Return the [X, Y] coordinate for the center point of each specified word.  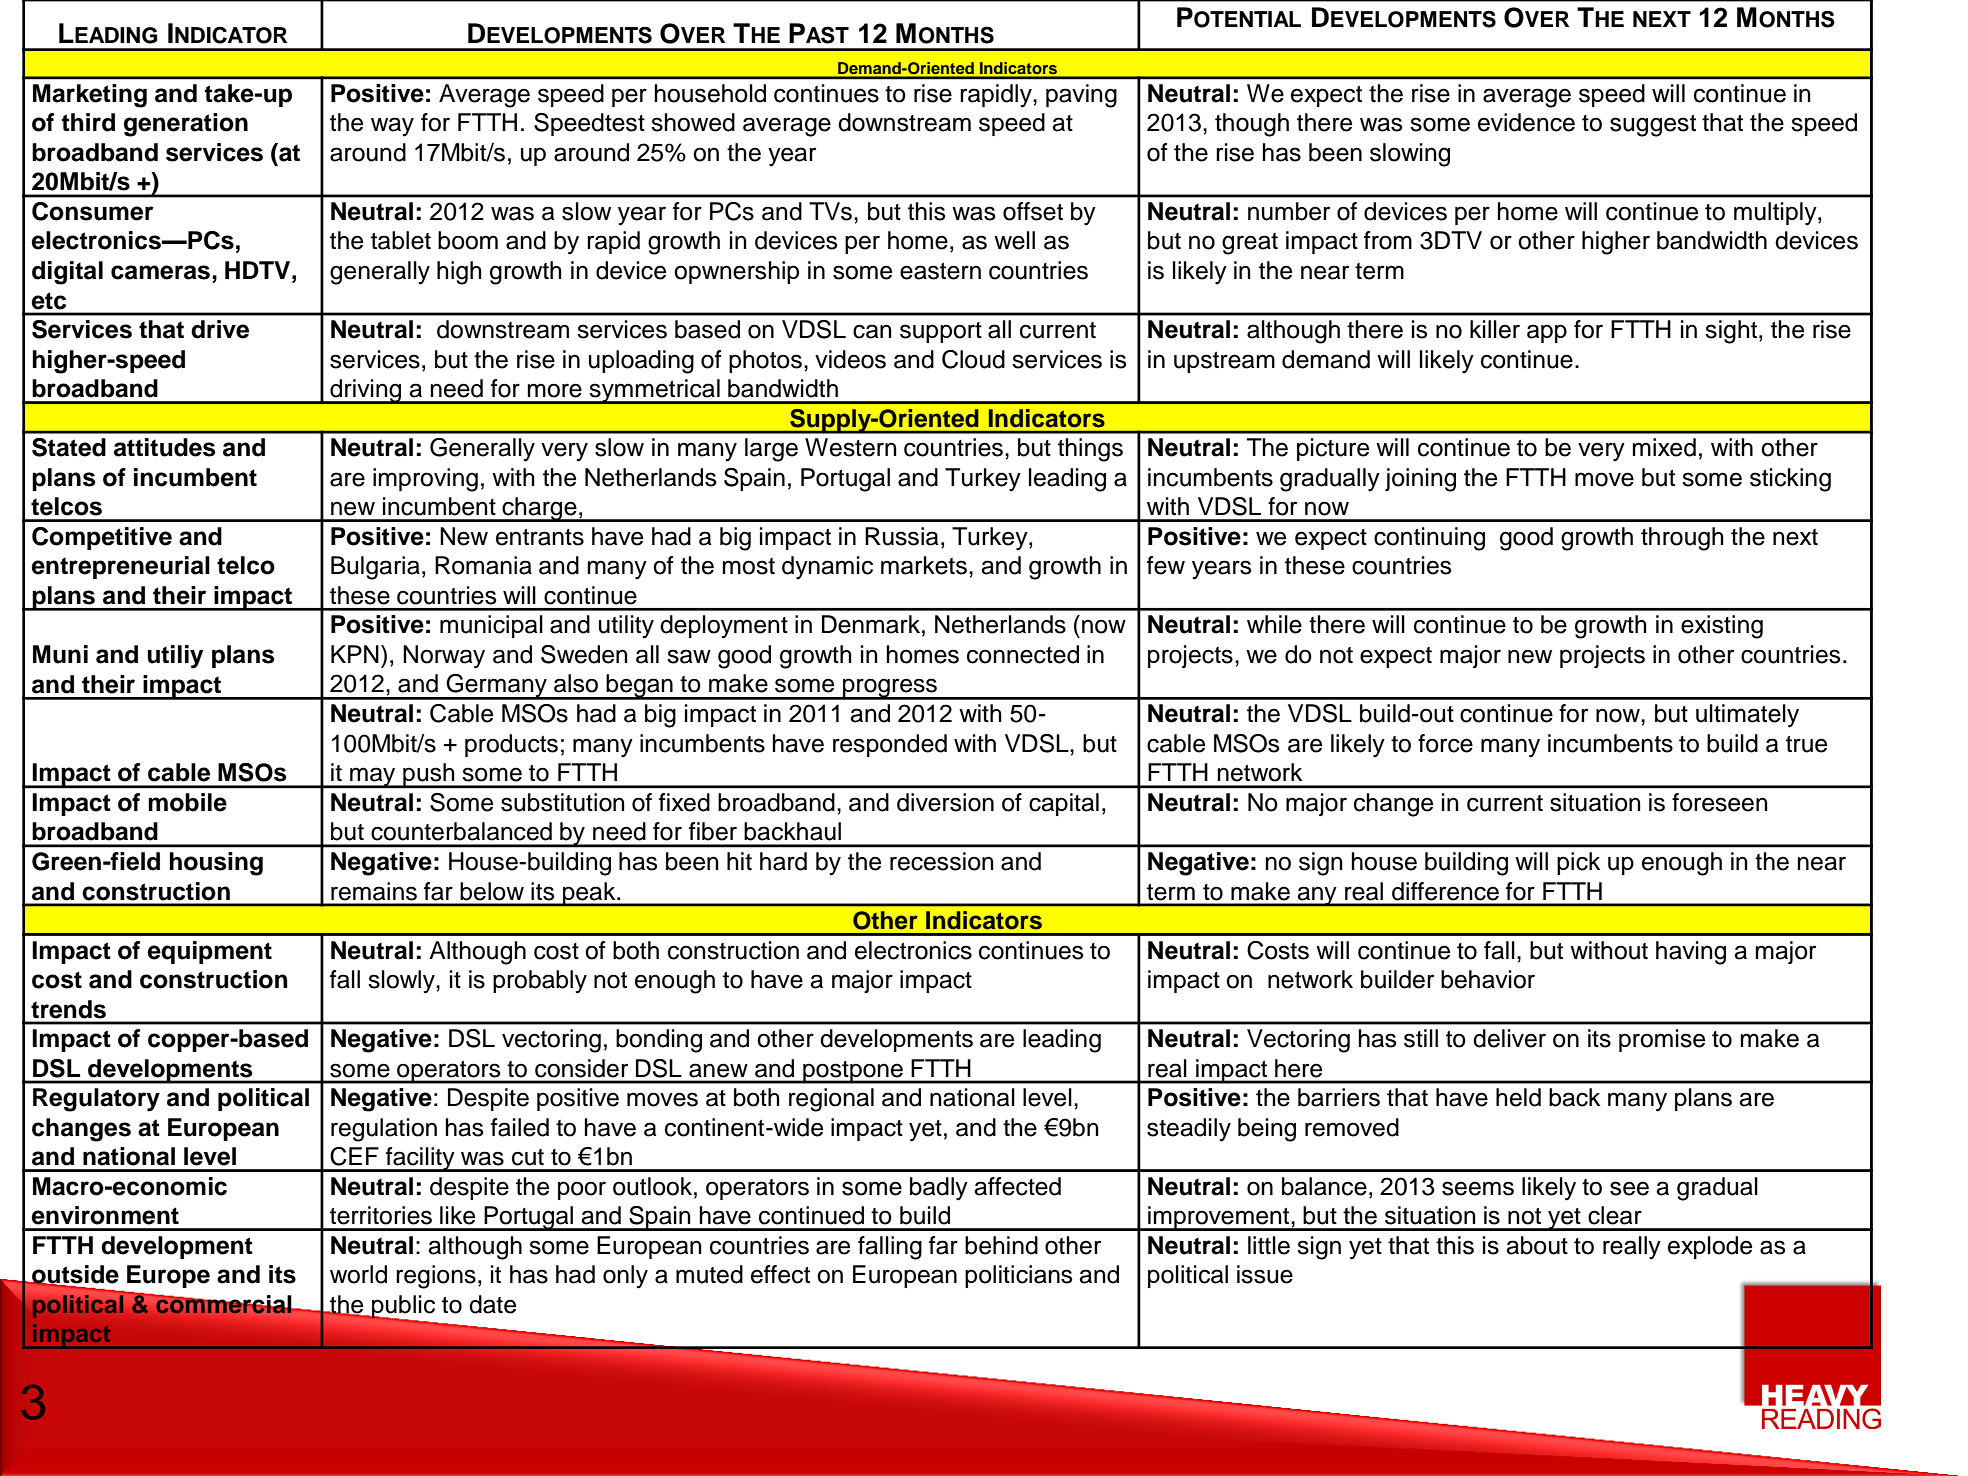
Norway [444, 657]
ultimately [1747, 716]
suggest [1653, 126]
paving [1081, 96]
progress [890, 689]
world [358, 1274]
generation [186, 125]
